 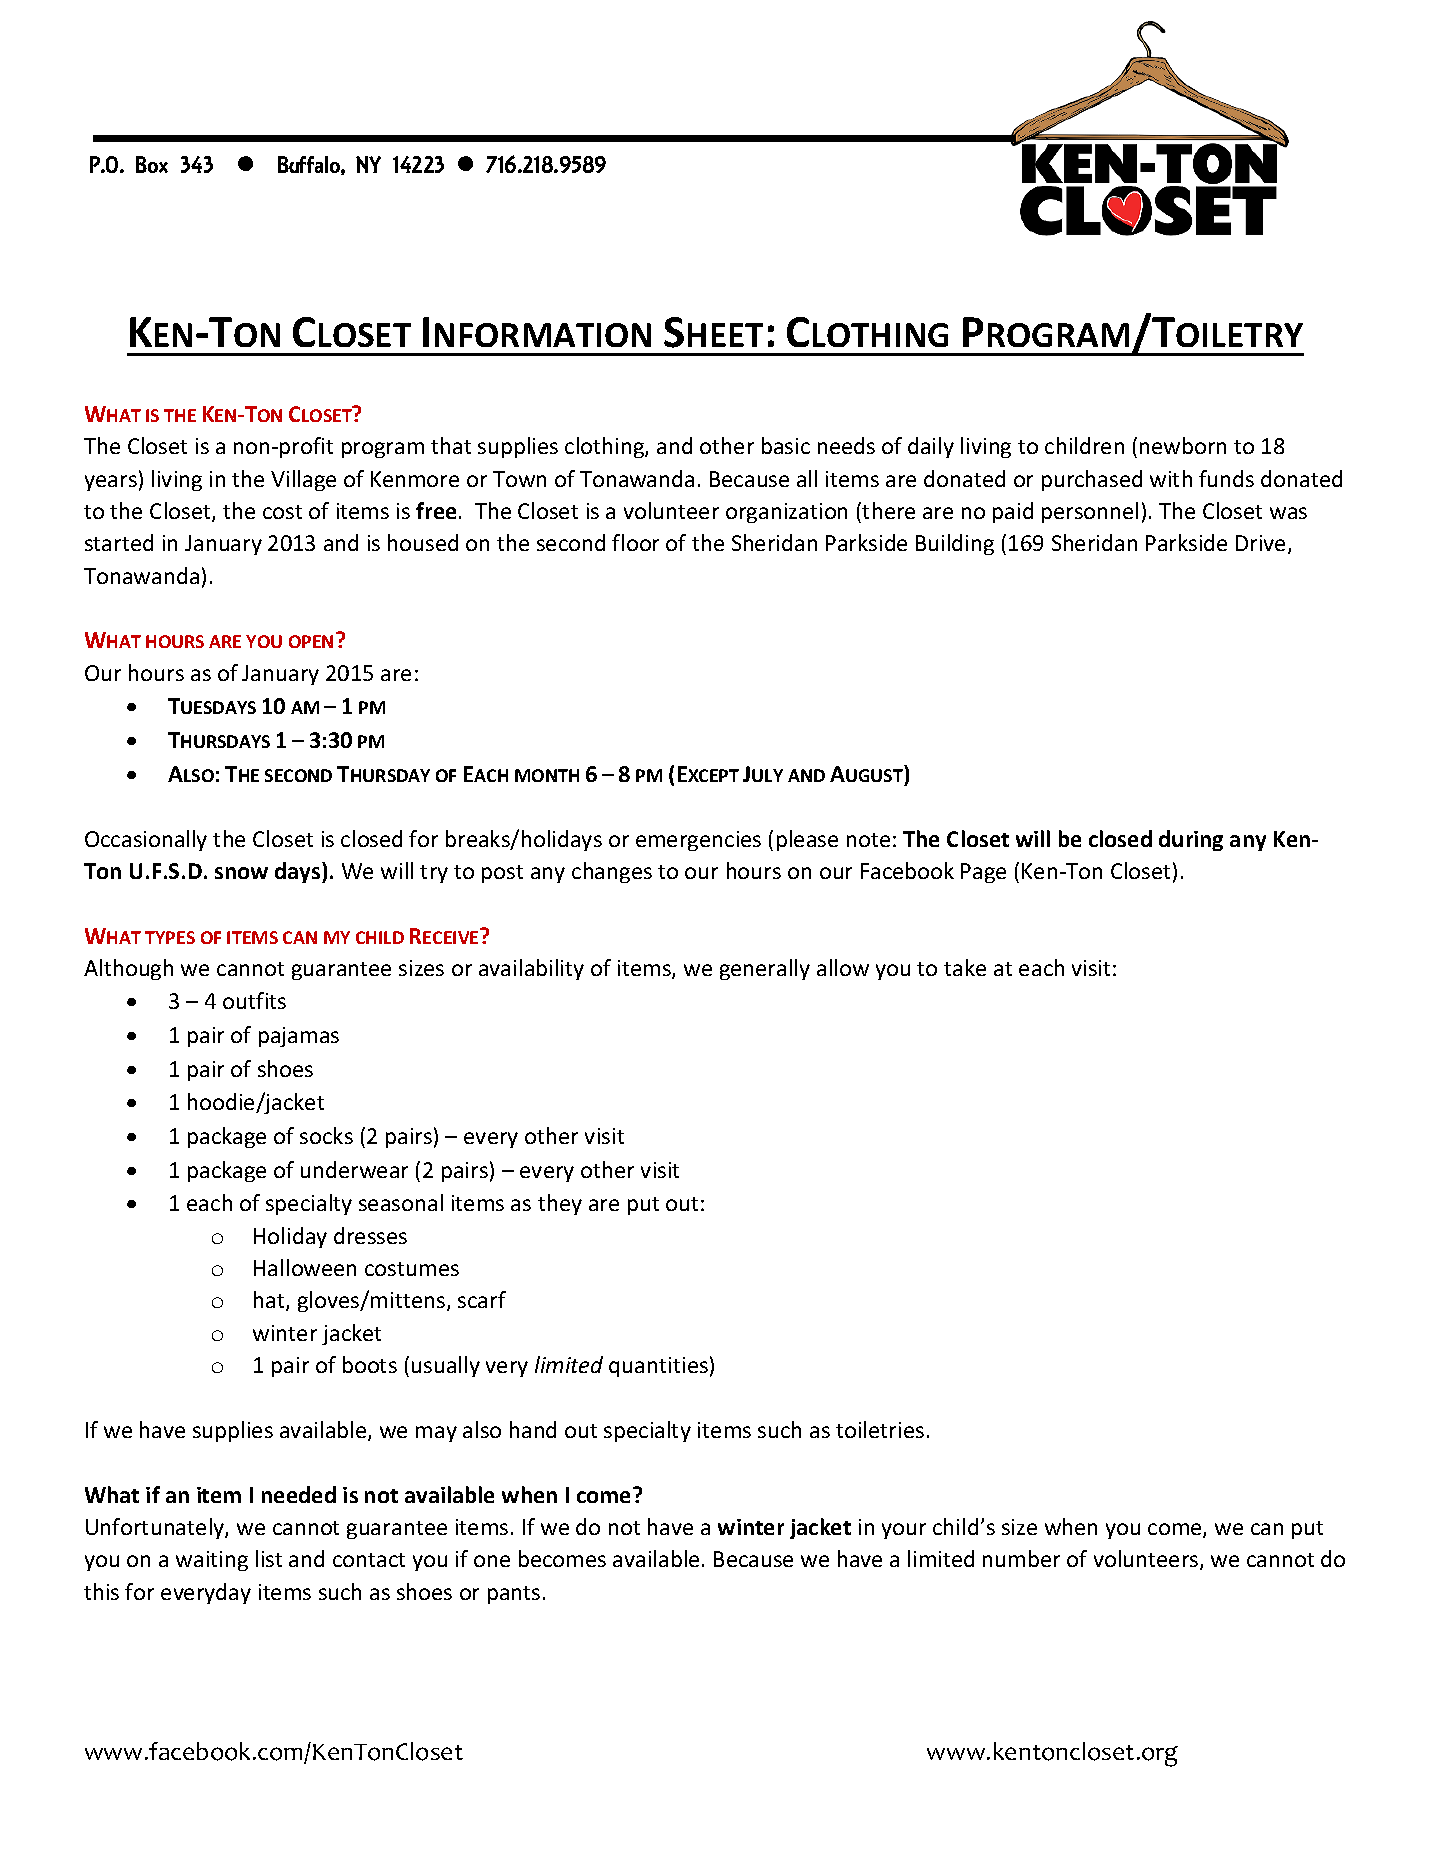 I want to click on Village, so click(x=303, y=480).
